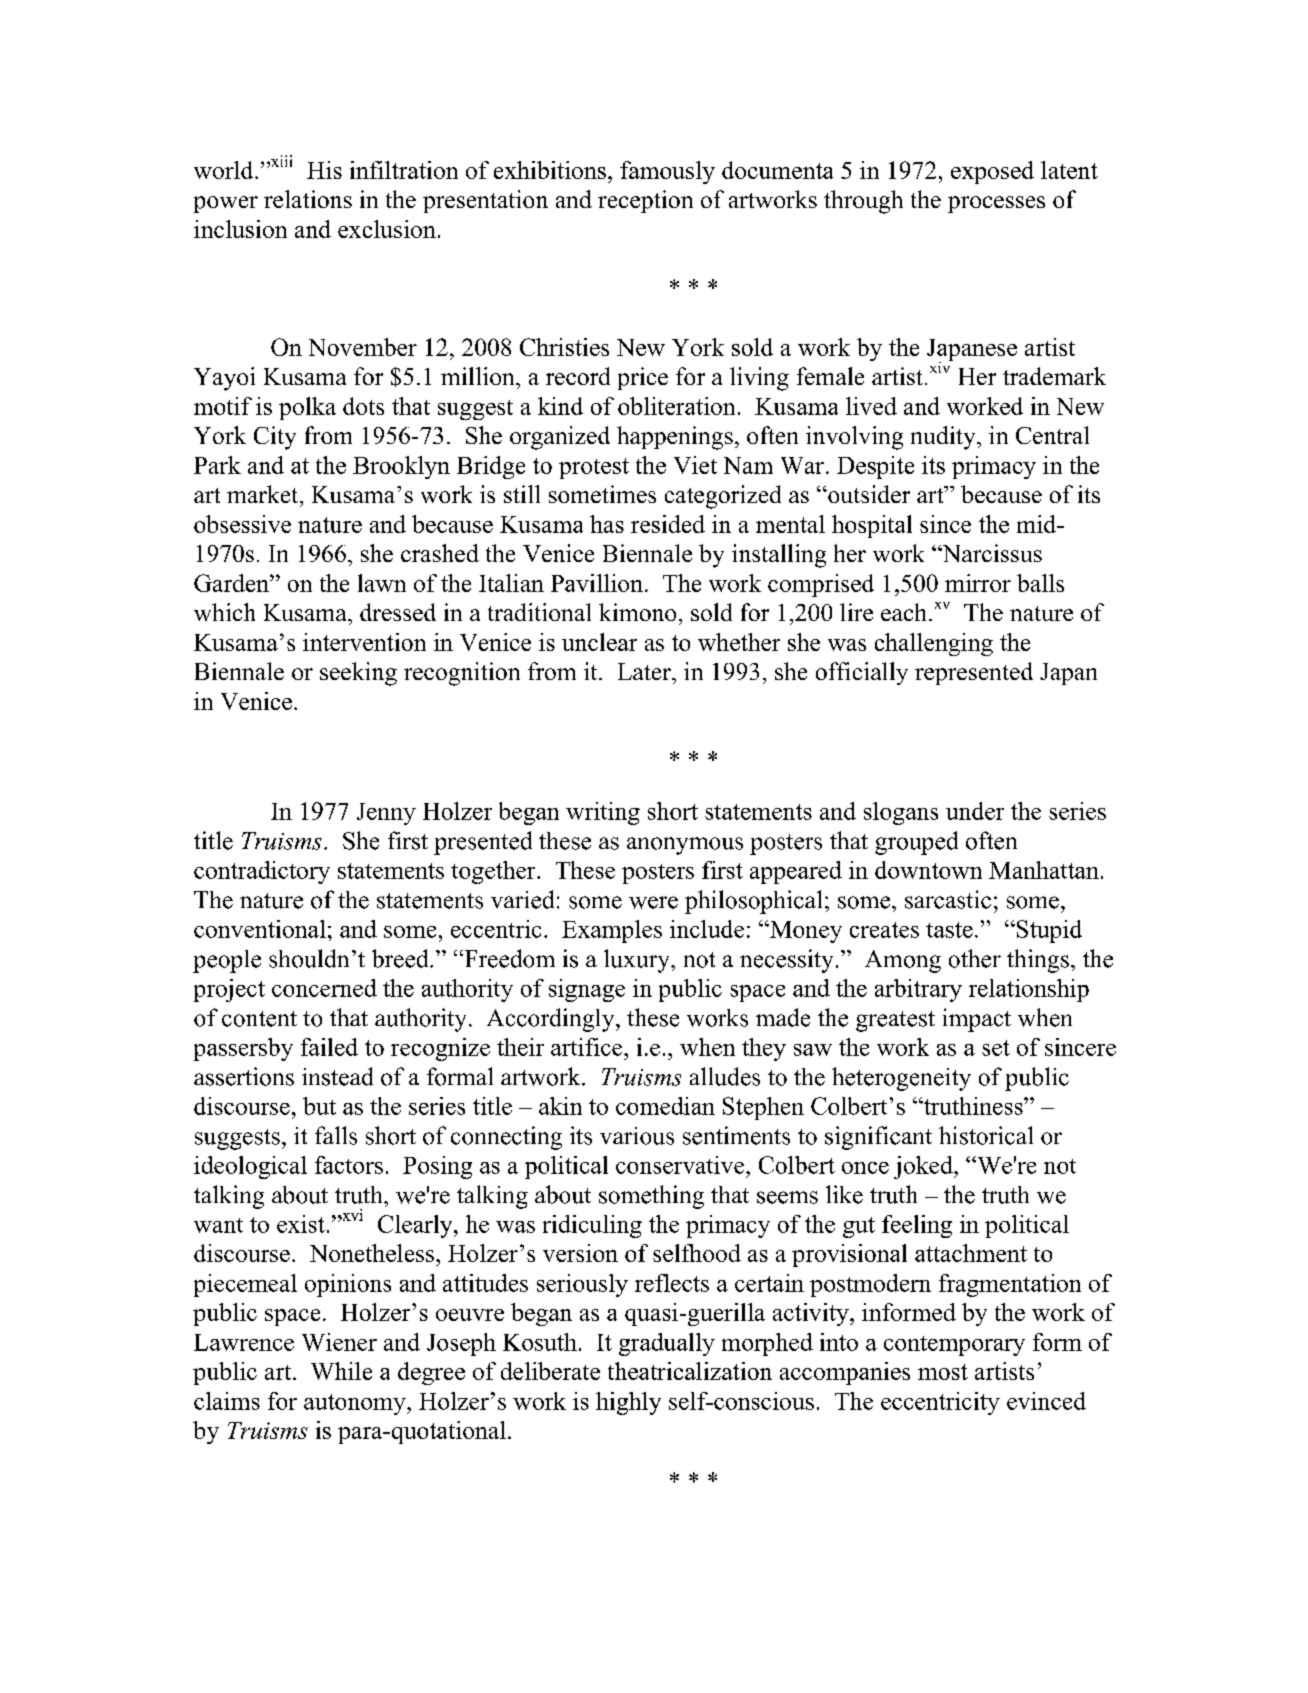 The height and width of the screenshot is (1693, 1308). Describe the element at coordinates (645, 201) in the screenshot. I see `reception` at that location.
